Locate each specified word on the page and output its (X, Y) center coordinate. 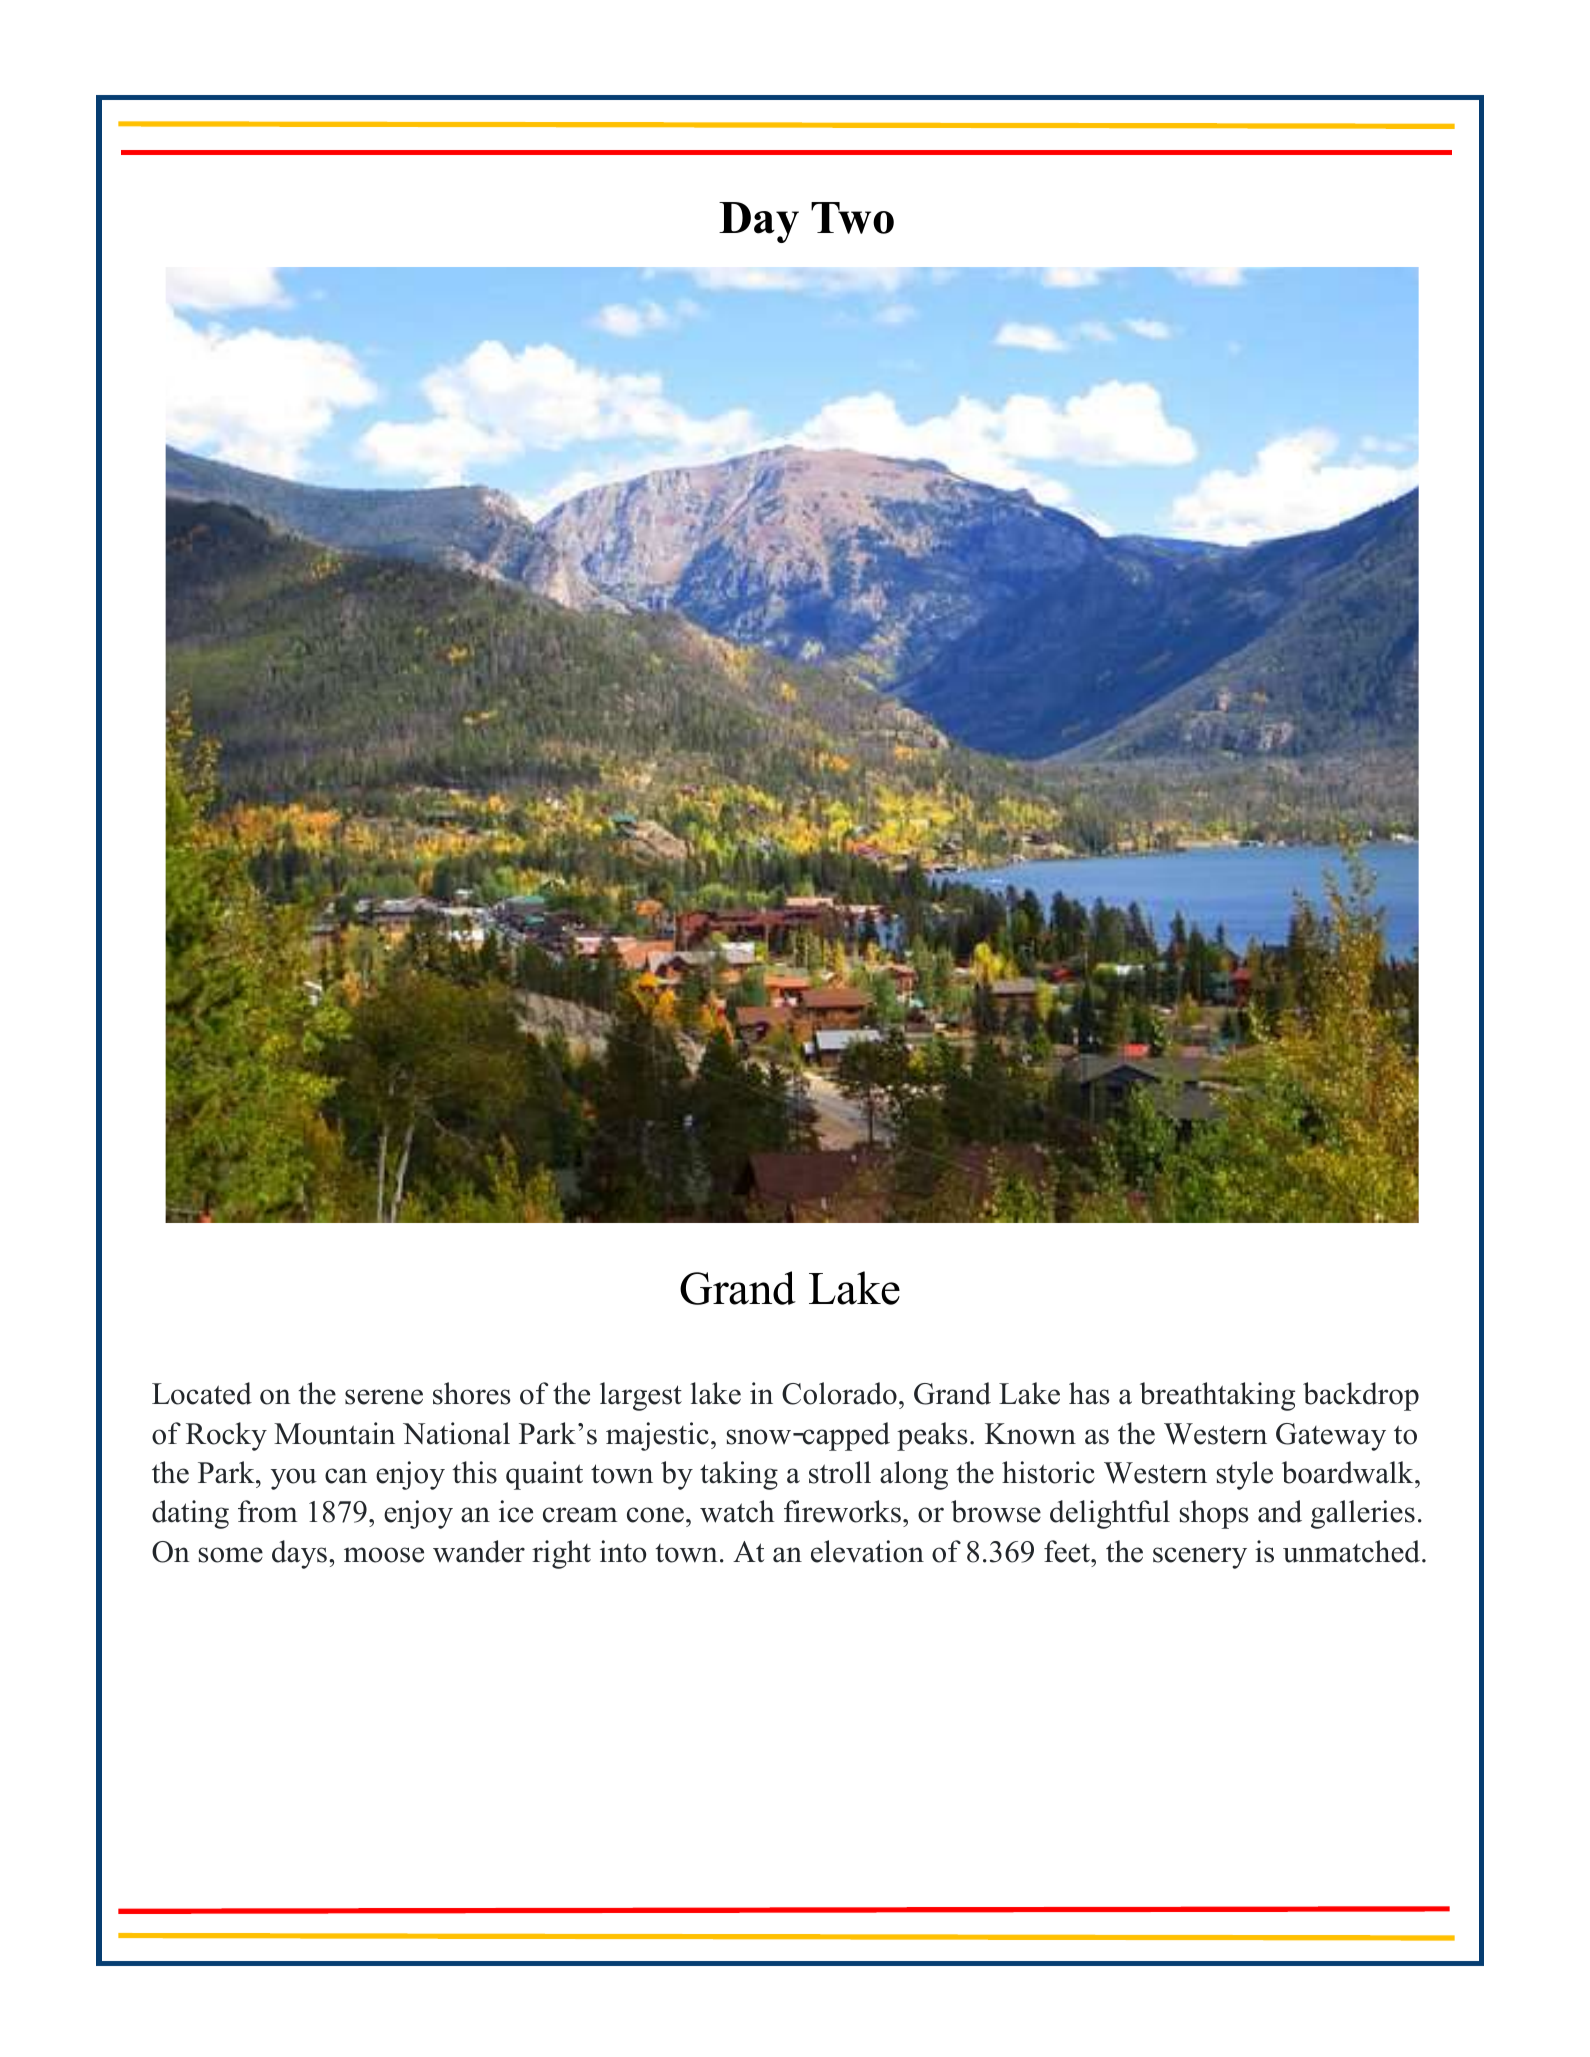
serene (384, 1397)
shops (1214, 1514)
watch (737, 1511)
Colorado (839, 1393)
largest (641, 1396)
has (1089, 1393)
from (268, 1511)
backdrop (1361, 1396)
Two (852, 218)
